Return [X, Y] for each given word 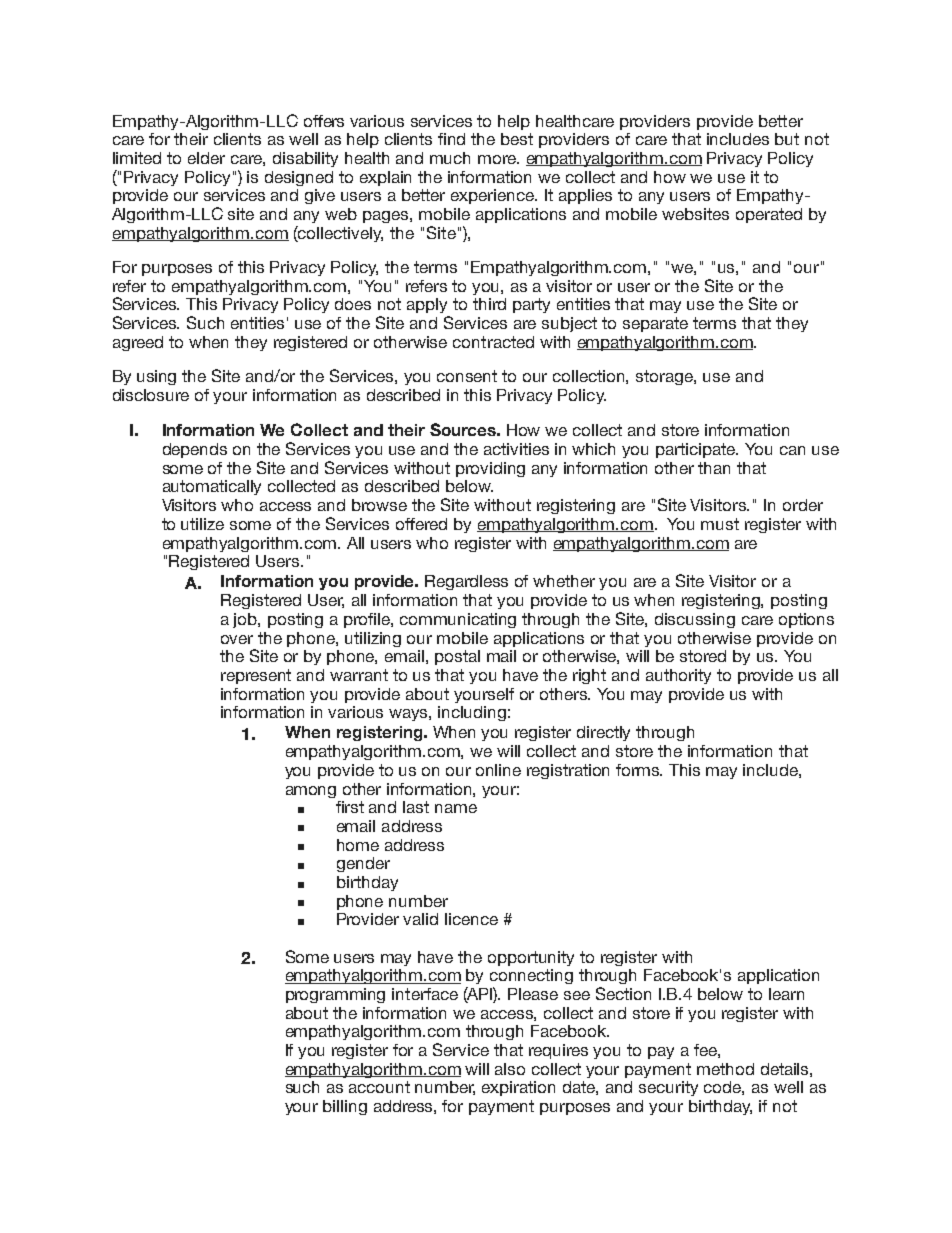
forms [639, 770]
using [156, 377]
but [787, 139]
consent [467, 376]
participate [697, 450]
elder [206, 158]
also [510, 1069]
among [311, 792]
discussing [695, 620]
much [450, 158]
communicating [458, 620]
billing [345, 1107]
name [456, 808]
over [237, 639]
